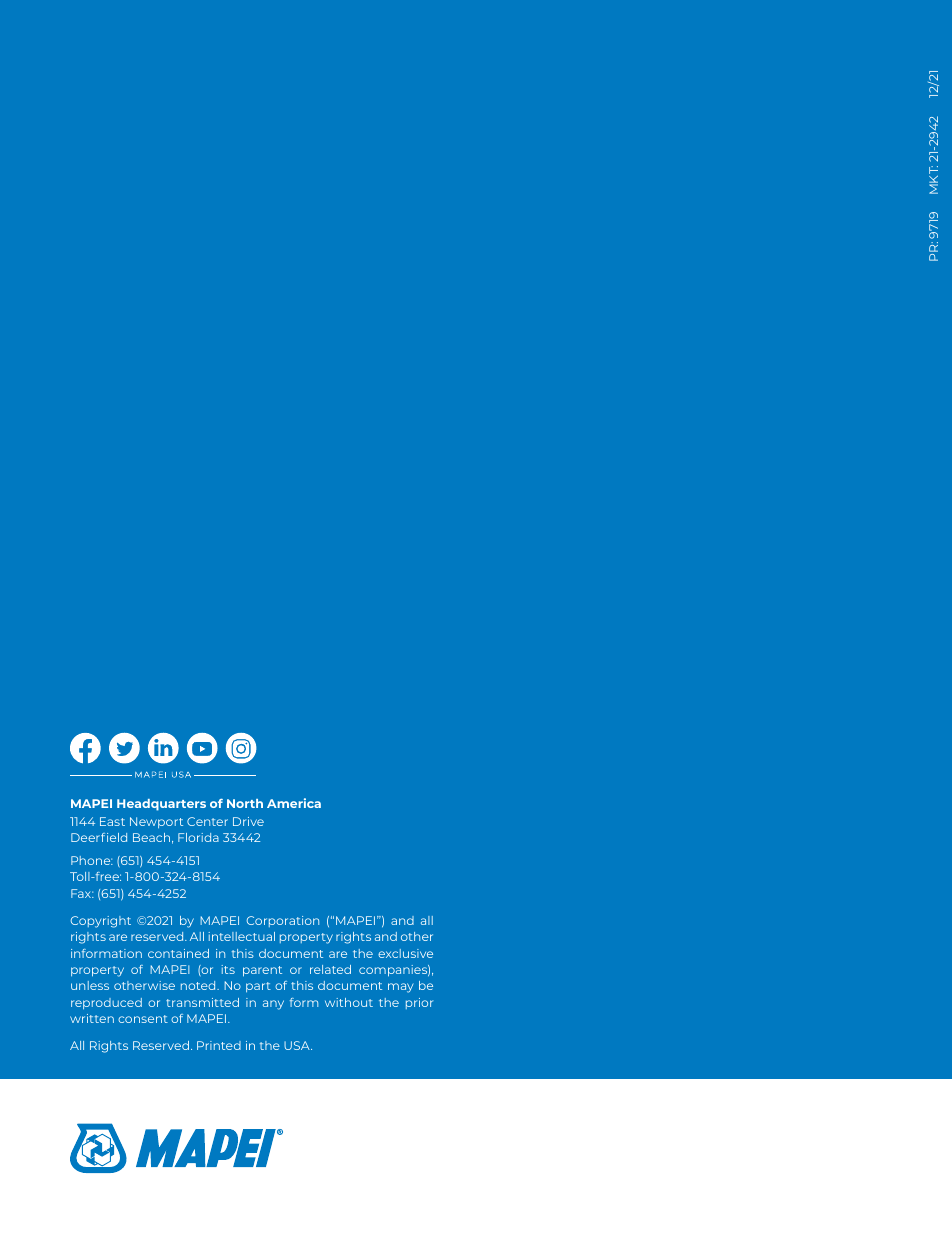  What do you see at coordinates (112, 821) in the page?
I see `East` at bounding box center [112, 821].
